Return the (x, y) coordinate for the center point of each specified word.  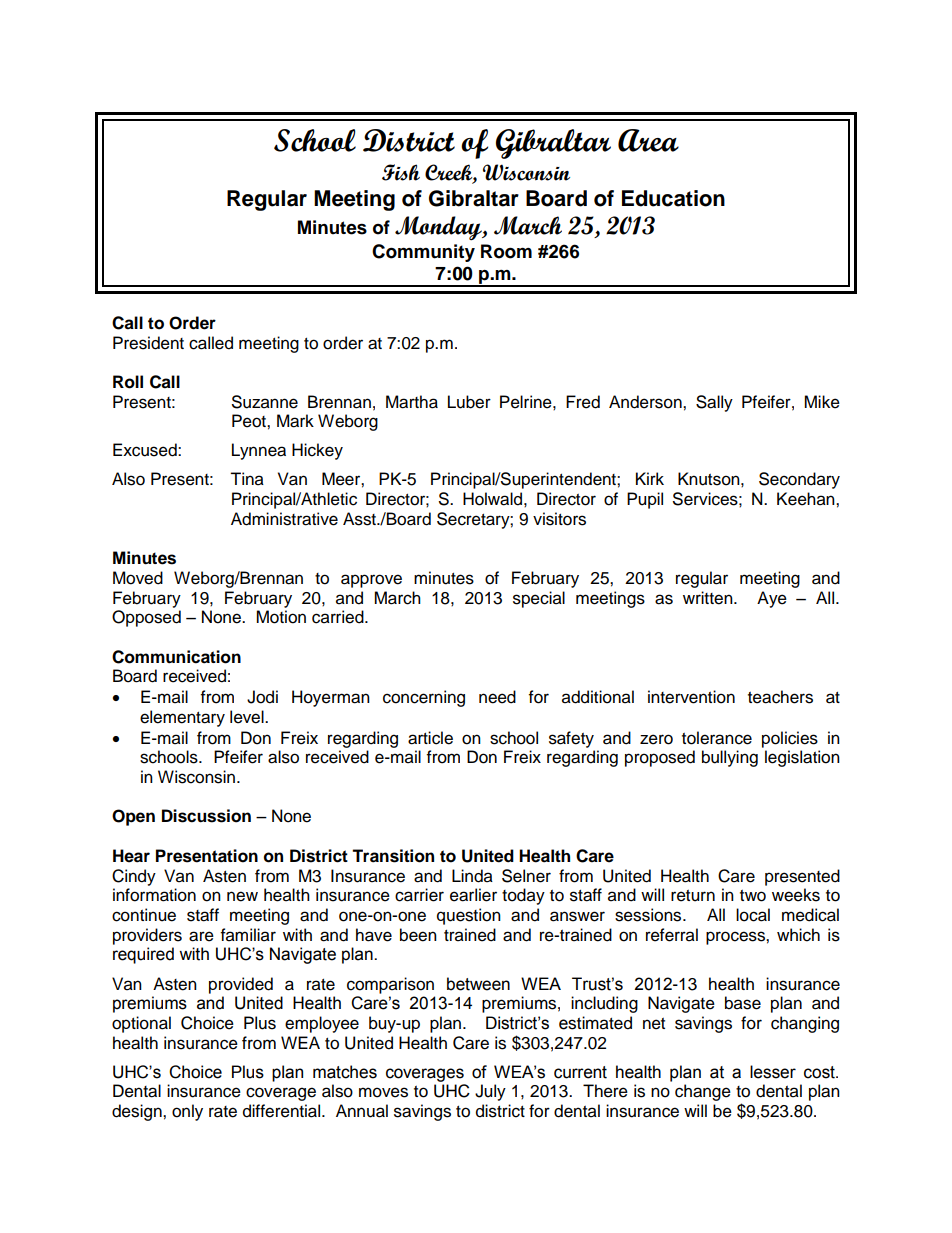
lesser (773, 1072)
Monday (439, 228)
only (187, 1112)
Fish (401, 172)
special (539, 599)
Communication (176, 657)
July (490, 1092)
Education (673, 198)
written (709, 598)
